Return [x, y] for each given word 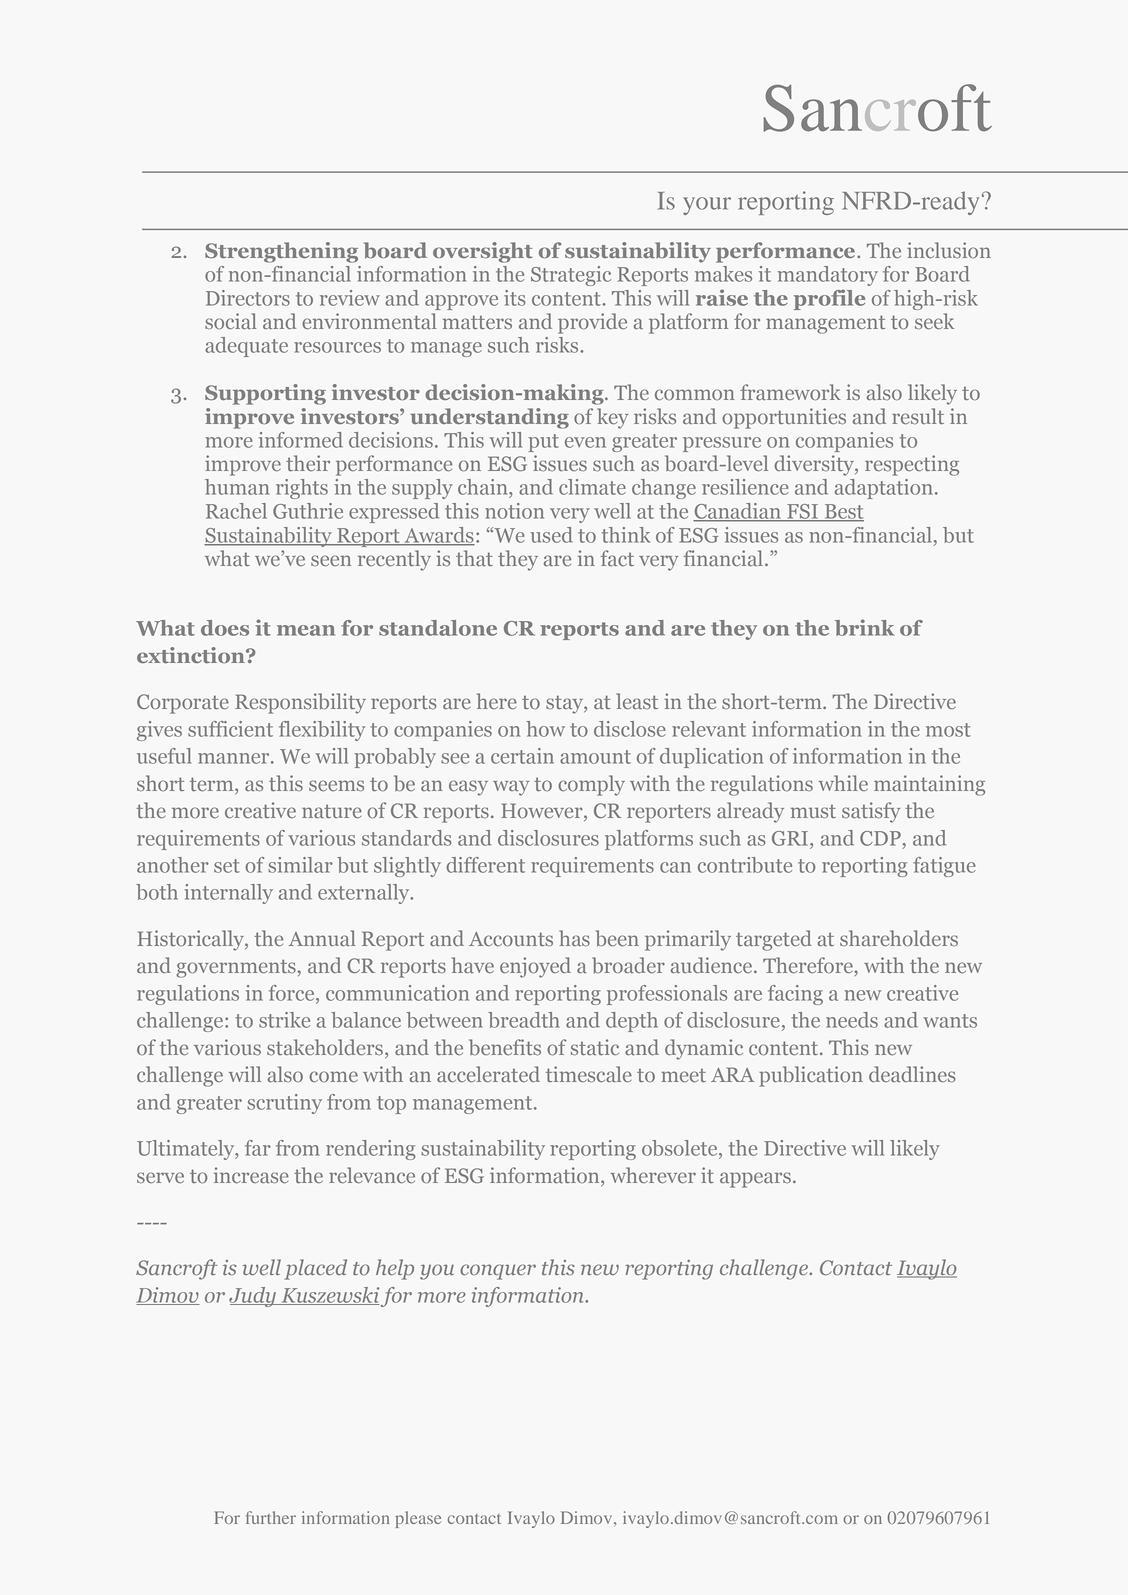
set [227, 866]
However [543, 812]
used [551, 535]
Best [843, 512]
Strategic [571, 276]
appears [755, 1180]
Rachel [236, 511]
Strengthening [281, 252]
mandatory [828, 276]
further [271, 1517]
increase [251, 1175]
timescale [589, 1074]
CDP [880, 838]
